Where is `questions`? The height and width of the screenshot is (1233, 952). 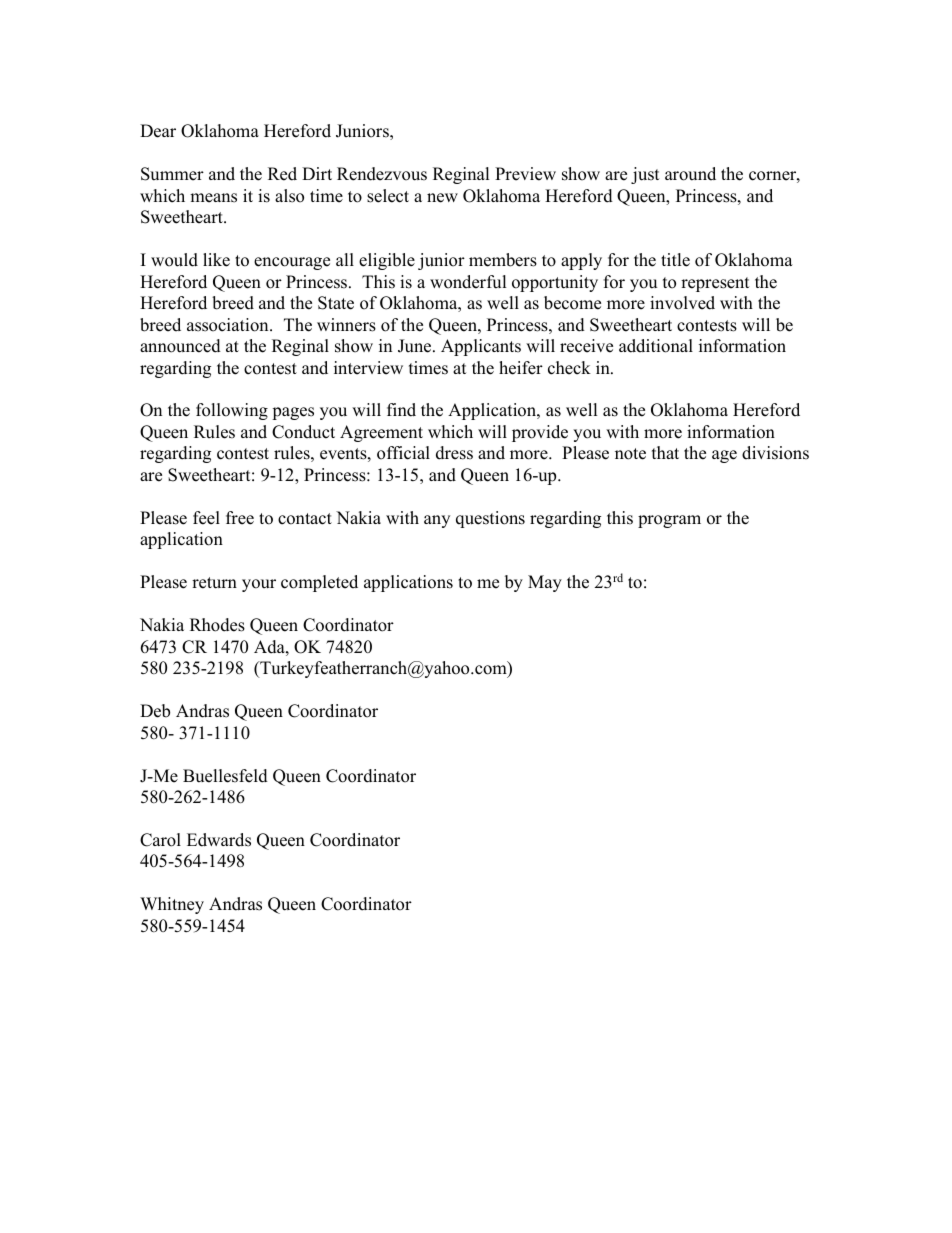
questions is located at coordinates (490, 519).
